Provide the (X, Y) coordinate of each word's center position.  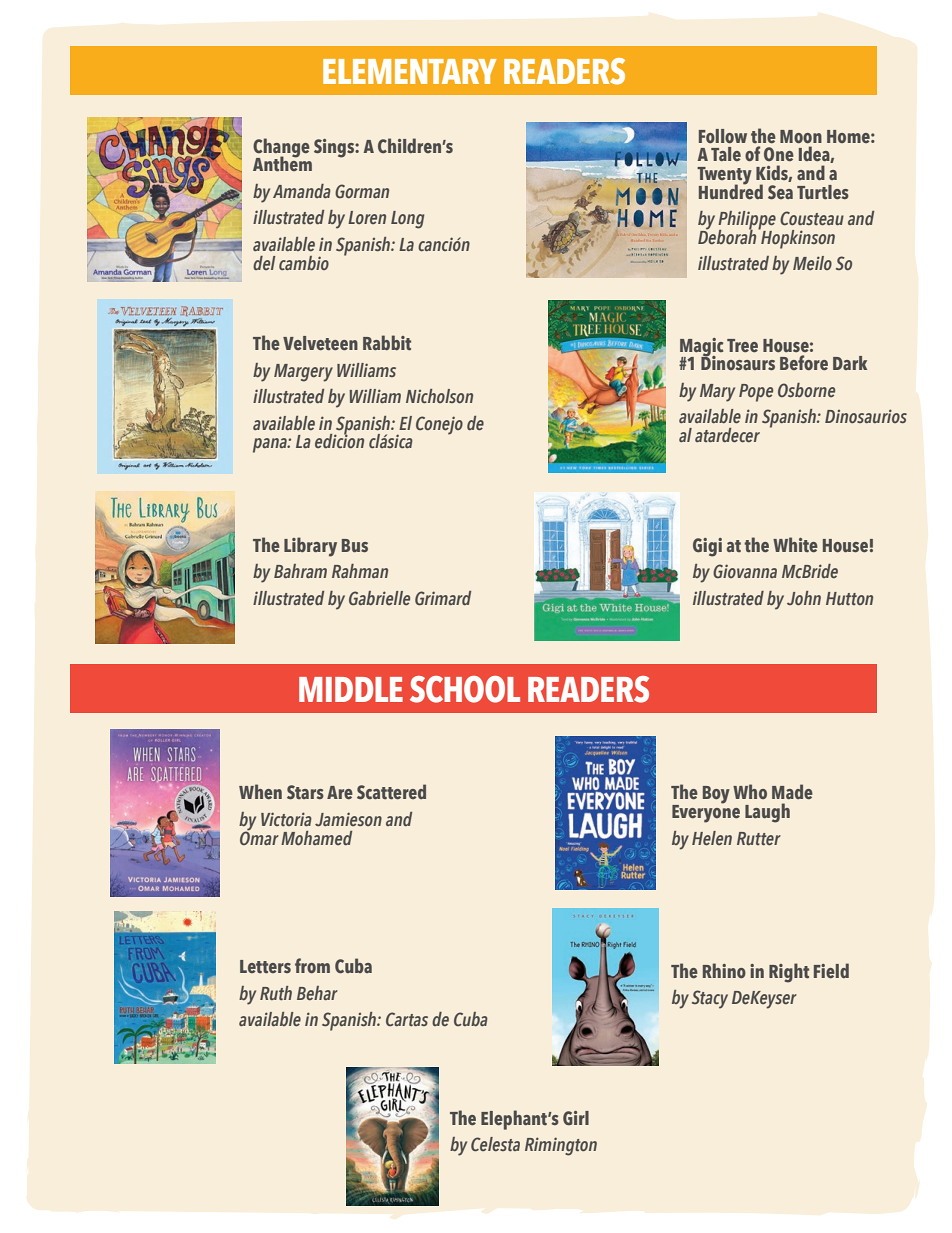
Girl (576, 1118)
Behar (317, 993)
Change (281, 149)
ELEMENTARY (410, 71)
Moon (801, 136)
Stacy (710, 999)
